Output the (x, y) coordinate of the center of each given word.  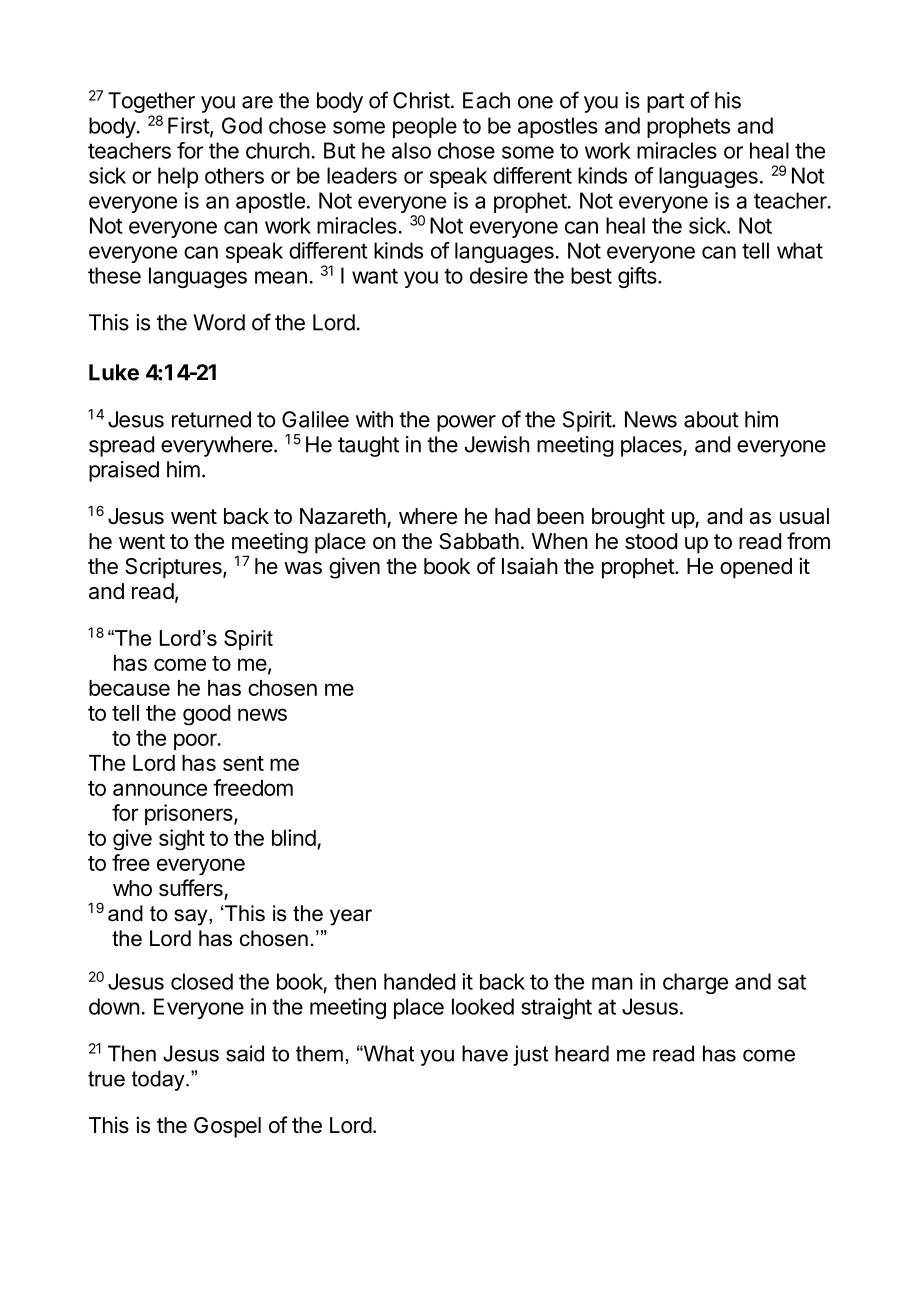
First (189, 126)
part (665, 103)
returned (211, 419)
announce (160, 789)
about (711, 419)
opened (756, 568)
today (159, 1080)
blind (294, 837)
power (466, 423)
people (425, 127)
